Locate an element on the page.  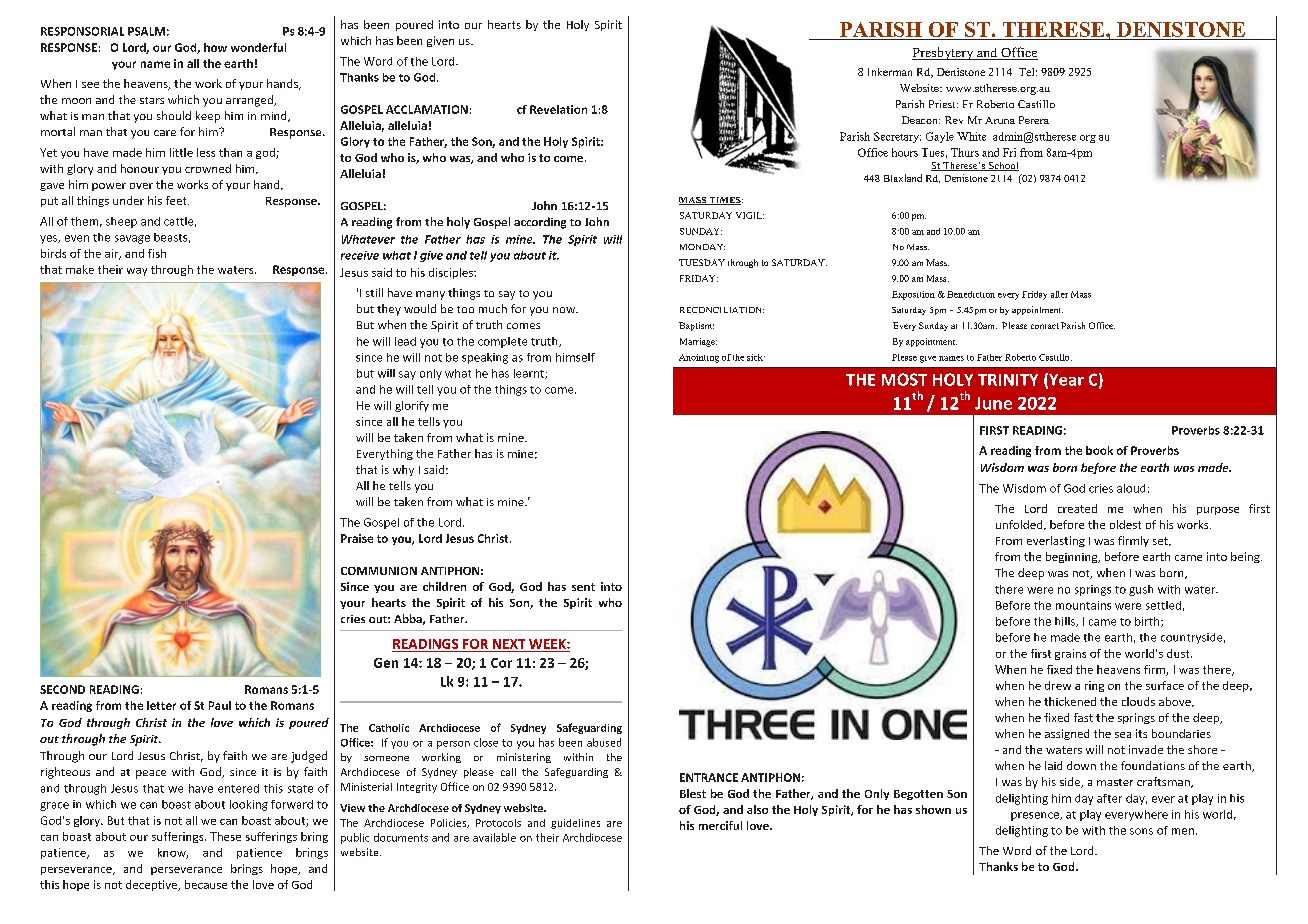
sent is located at coordinates (583, 587).
